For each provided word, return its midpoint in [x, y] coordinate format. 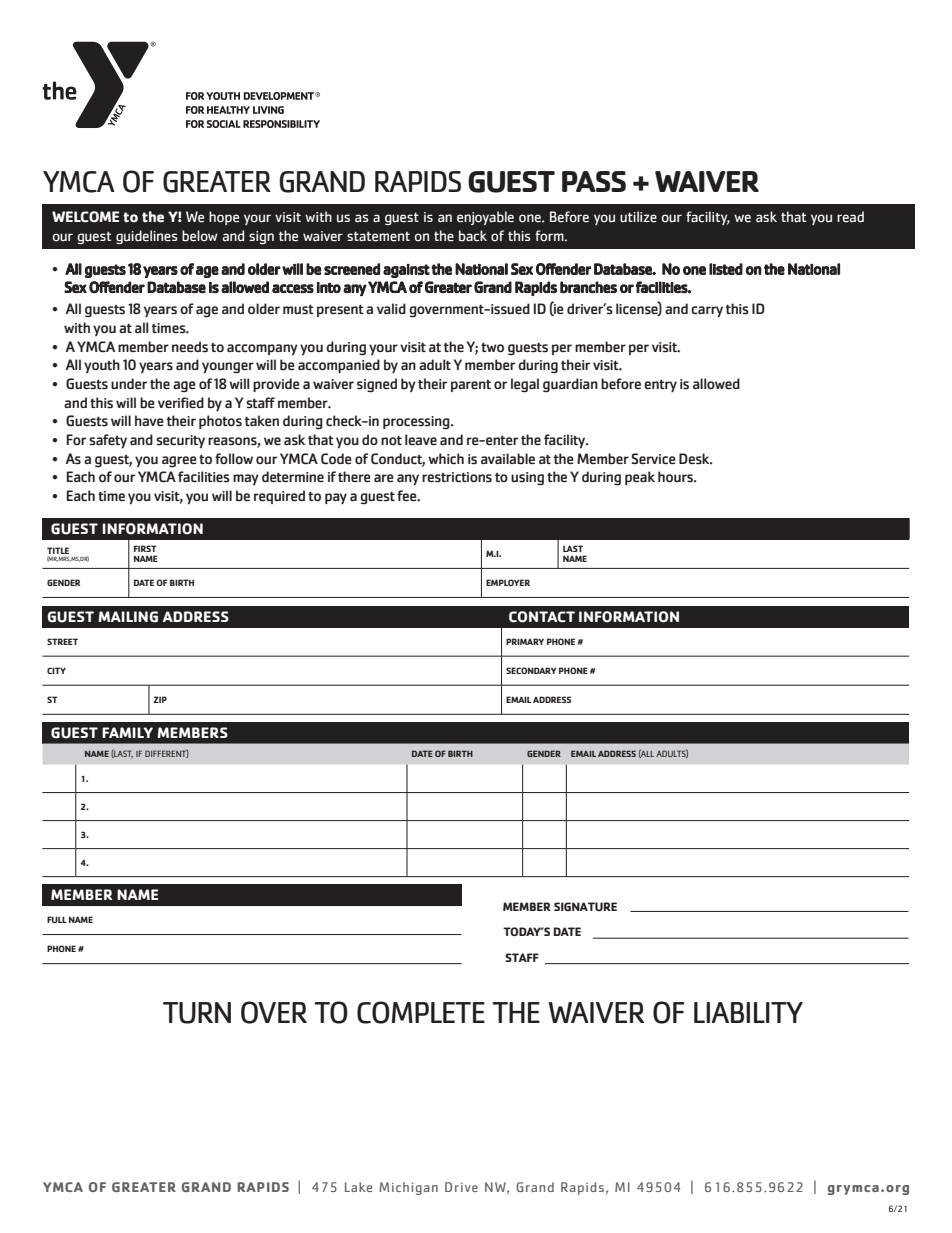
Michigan [408, 1188]
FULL [57, 919]
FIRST [145, 548]
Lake [358, 1187]
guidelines [147, 237]
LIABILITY [748, 1012]
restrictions [457, 477]
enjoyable [485, 218]
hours [676, 477]
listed [726, 269]
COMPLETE [421, 1012]
